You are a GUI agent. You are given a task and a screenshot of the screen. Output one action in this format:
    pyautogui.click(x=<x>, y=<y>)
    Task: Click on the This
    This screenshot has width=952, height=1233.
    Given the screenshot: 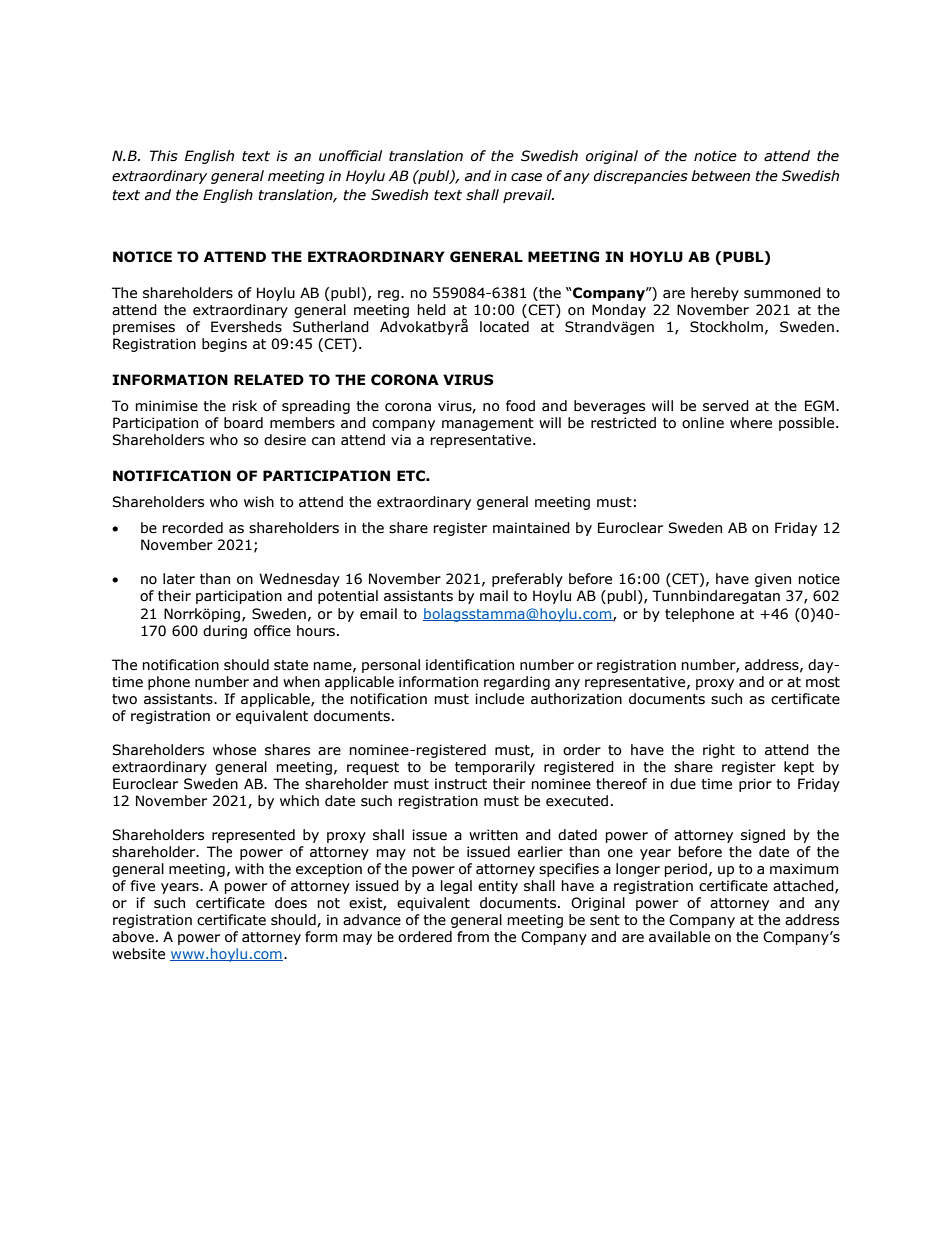 What is the action you would take?
    pyautogui.click(x=164, y=156)
